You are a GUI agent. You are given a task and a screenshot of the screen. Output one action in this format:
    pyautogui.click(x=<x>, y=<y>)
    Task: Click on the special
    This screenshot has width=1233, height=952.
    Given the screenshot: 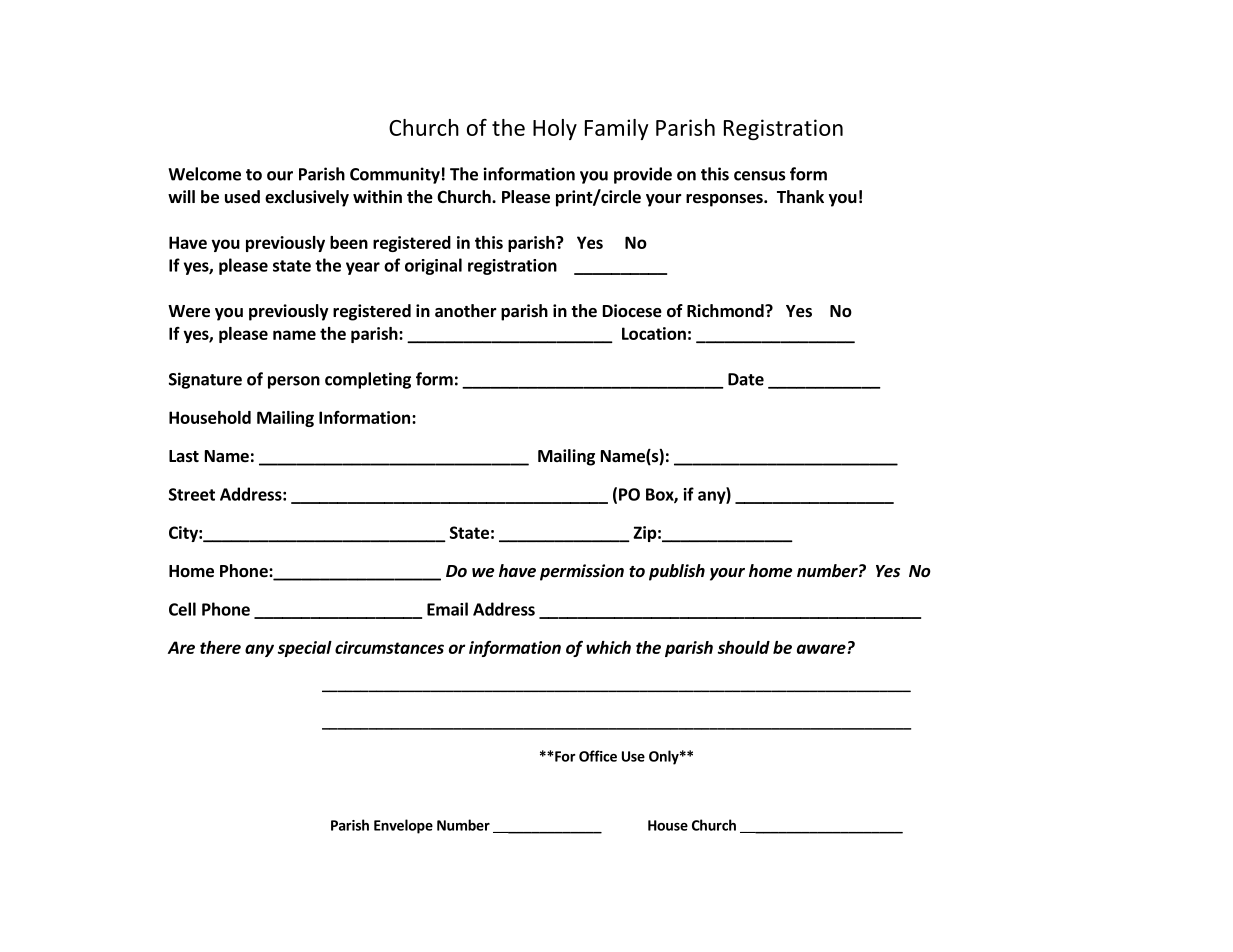 What is the action you would take?
    pyautogui.click(x=305, y=649)
